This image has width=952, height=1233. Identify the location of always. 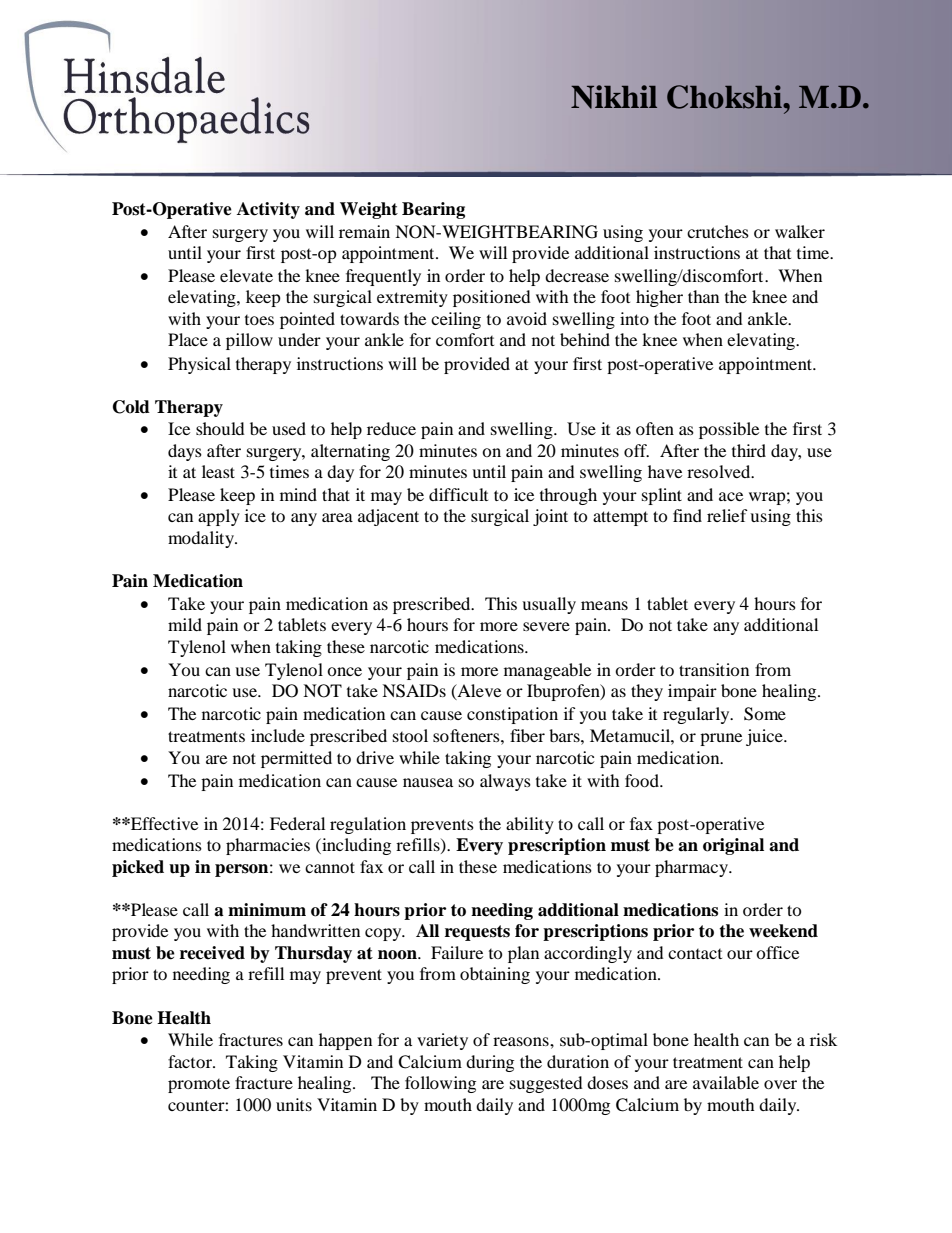
(505, 782).
